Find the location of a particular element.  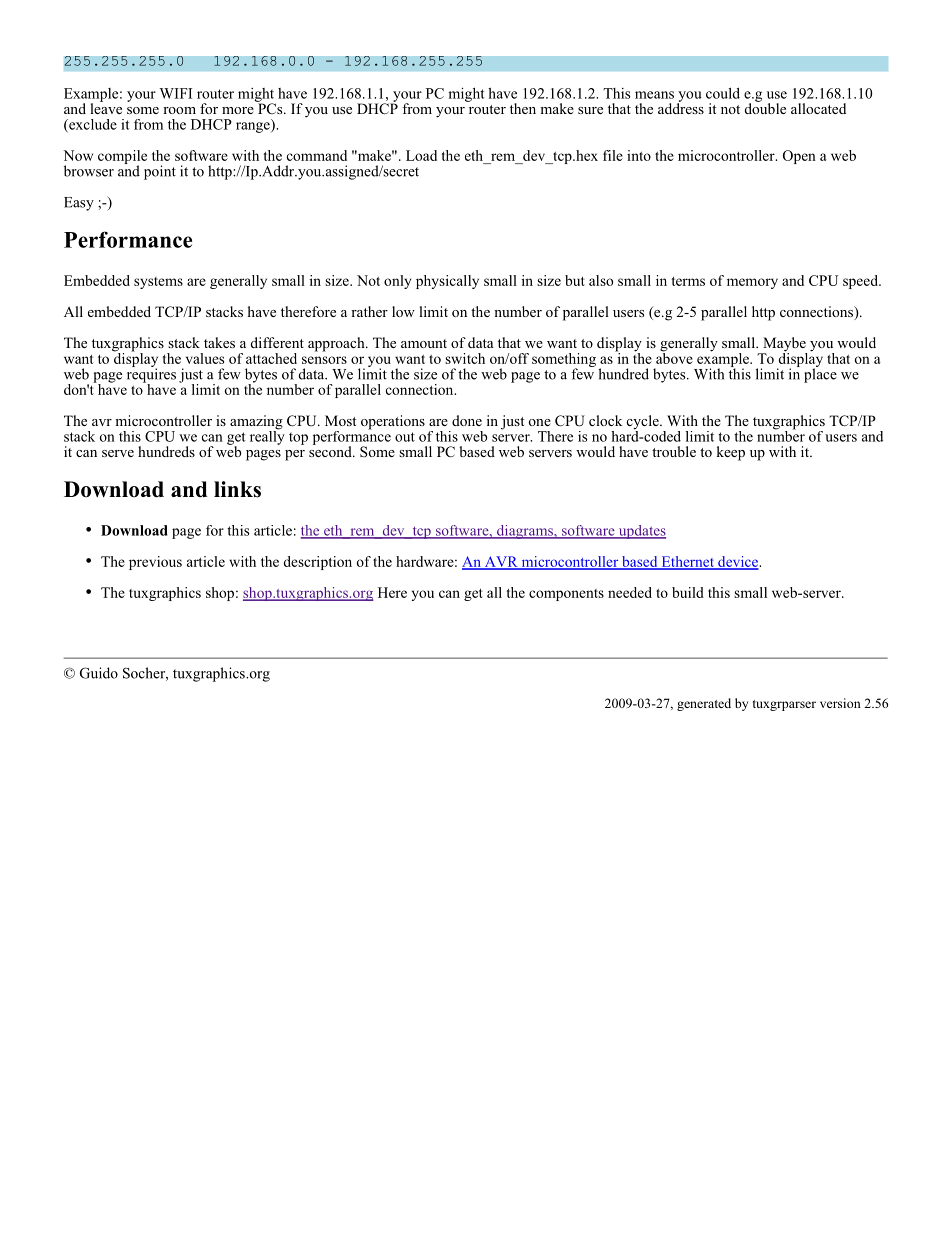

Guido is located at coordinates (99, 673).
